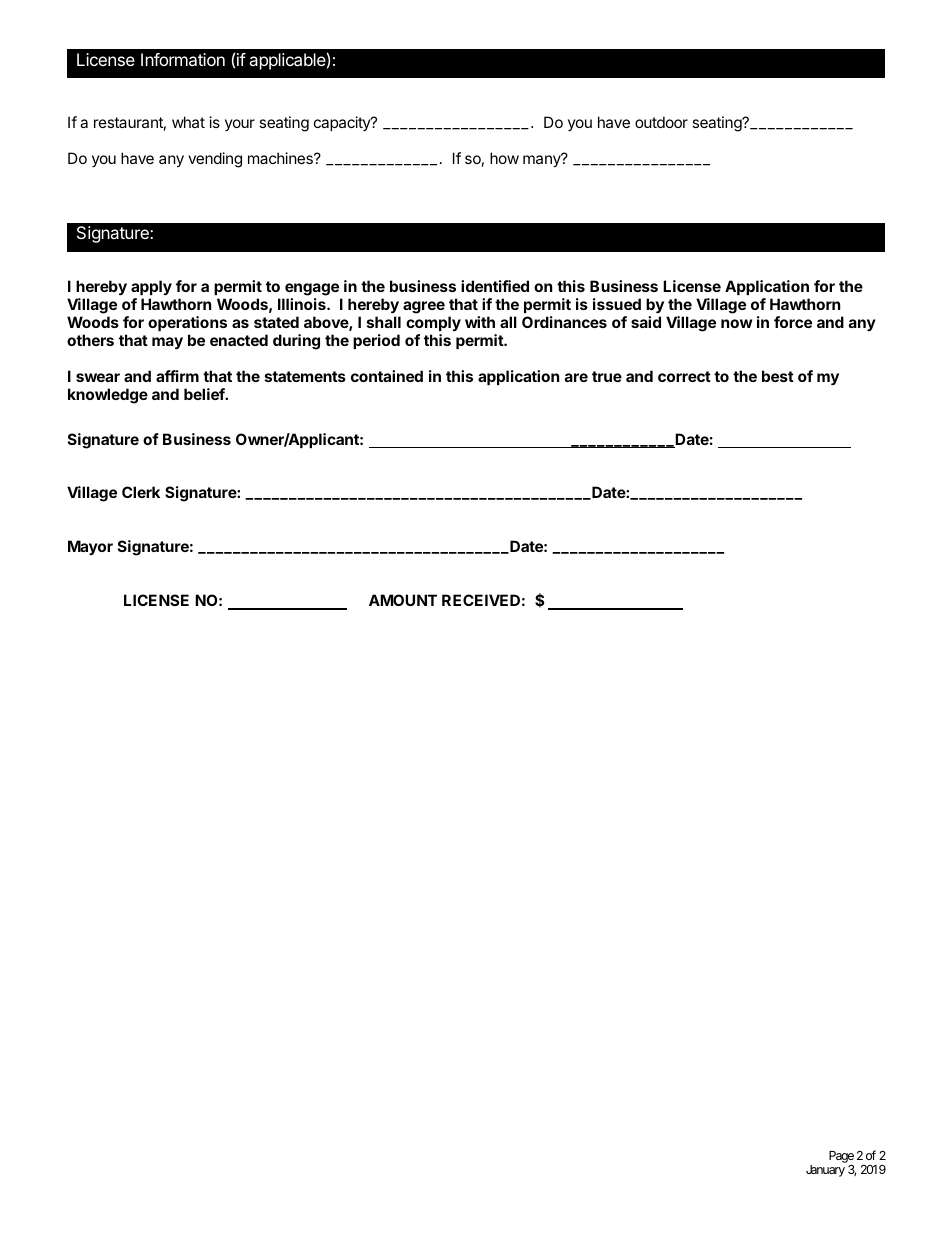  I want to click on what, so click(188, 122).
